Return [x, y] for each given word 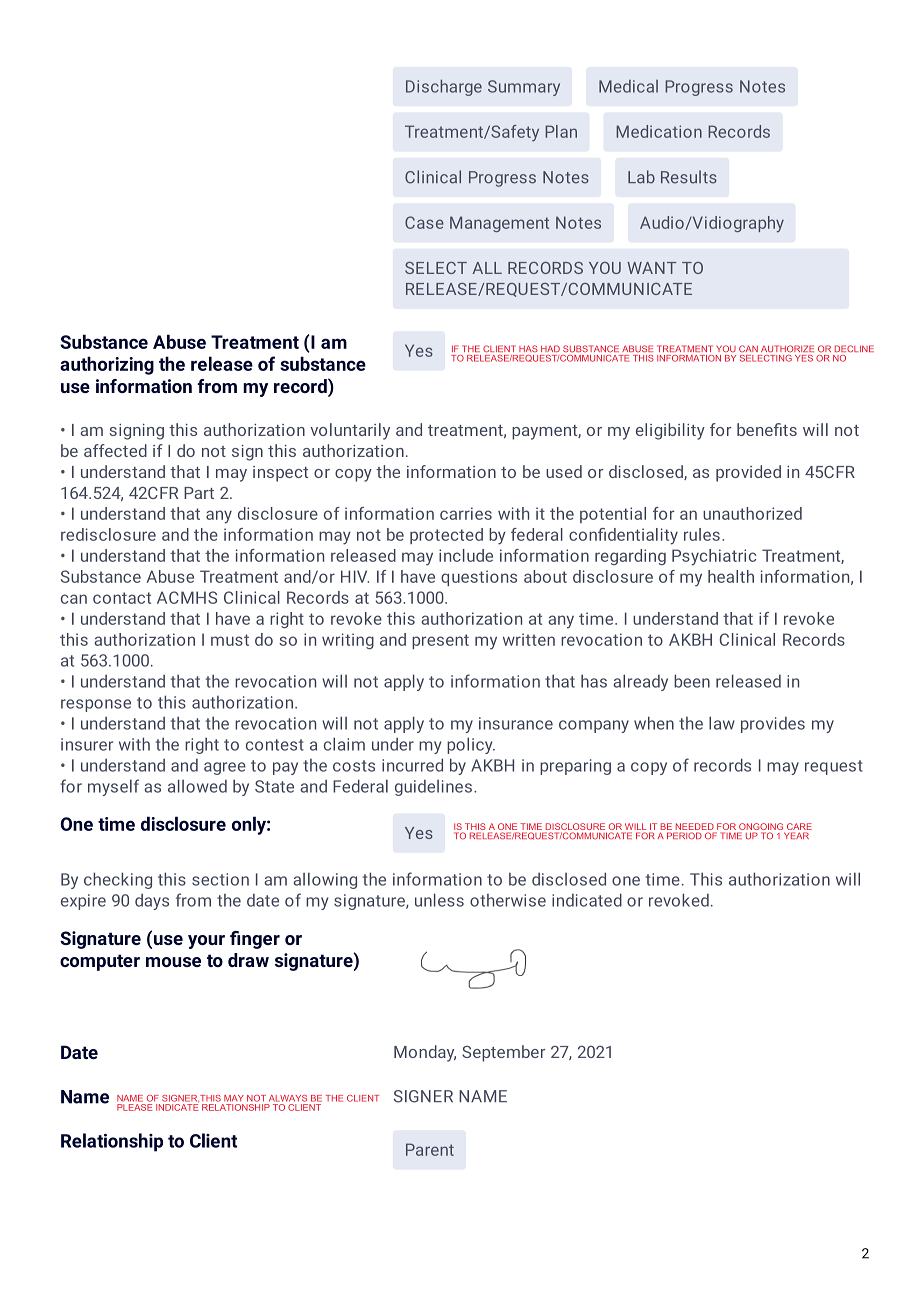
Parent [430, 1149]
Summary [524, 88]
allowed [197, 786]
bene [755, 429]
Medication [659, 131]
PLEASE [135, 1107]
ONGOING [761, 826]
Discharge [444, 88]
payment [545, 432]
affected [115, 450]
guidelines [433, 788]
